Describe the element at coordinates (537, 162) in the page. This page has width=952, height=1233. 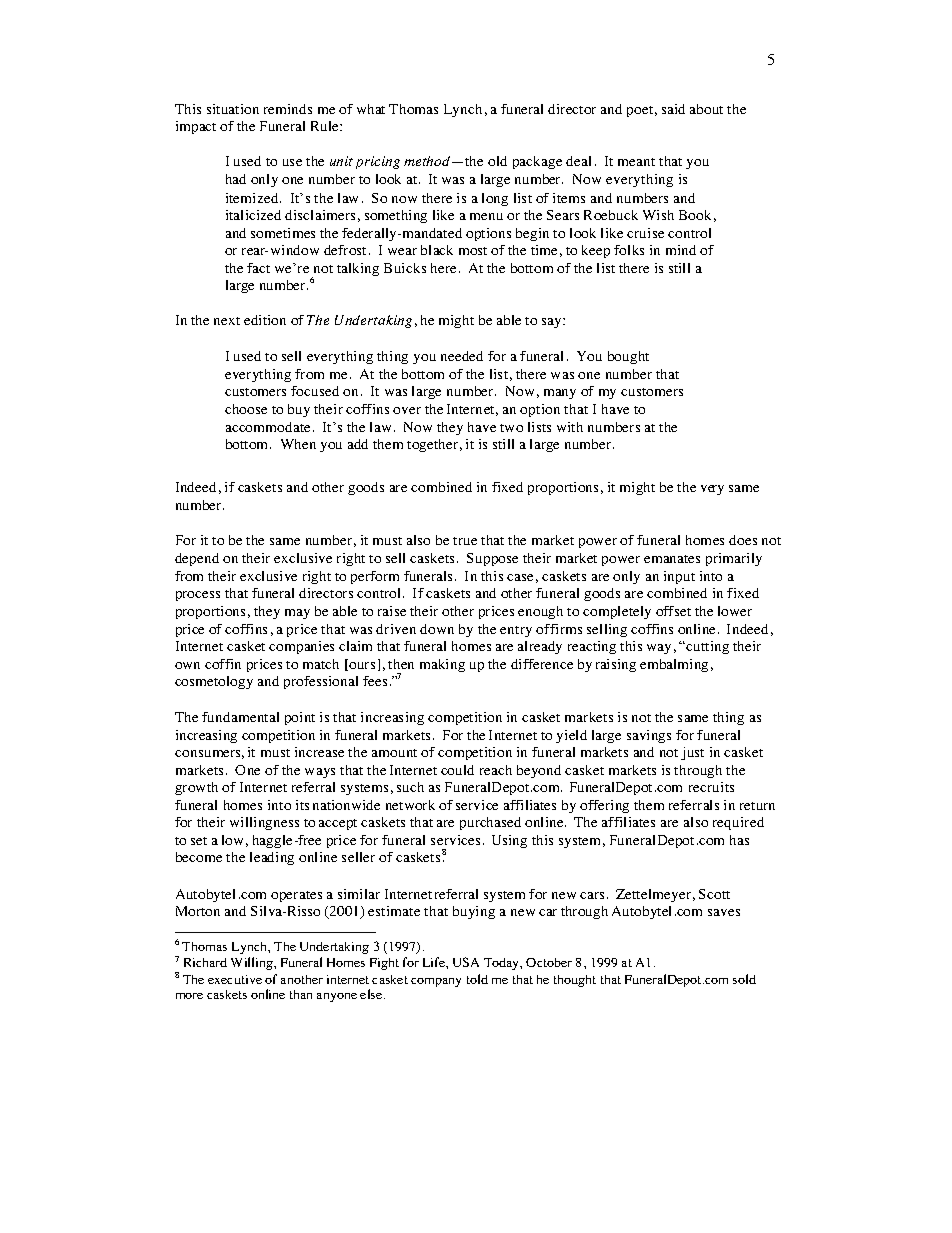
I see `package` at that location.
